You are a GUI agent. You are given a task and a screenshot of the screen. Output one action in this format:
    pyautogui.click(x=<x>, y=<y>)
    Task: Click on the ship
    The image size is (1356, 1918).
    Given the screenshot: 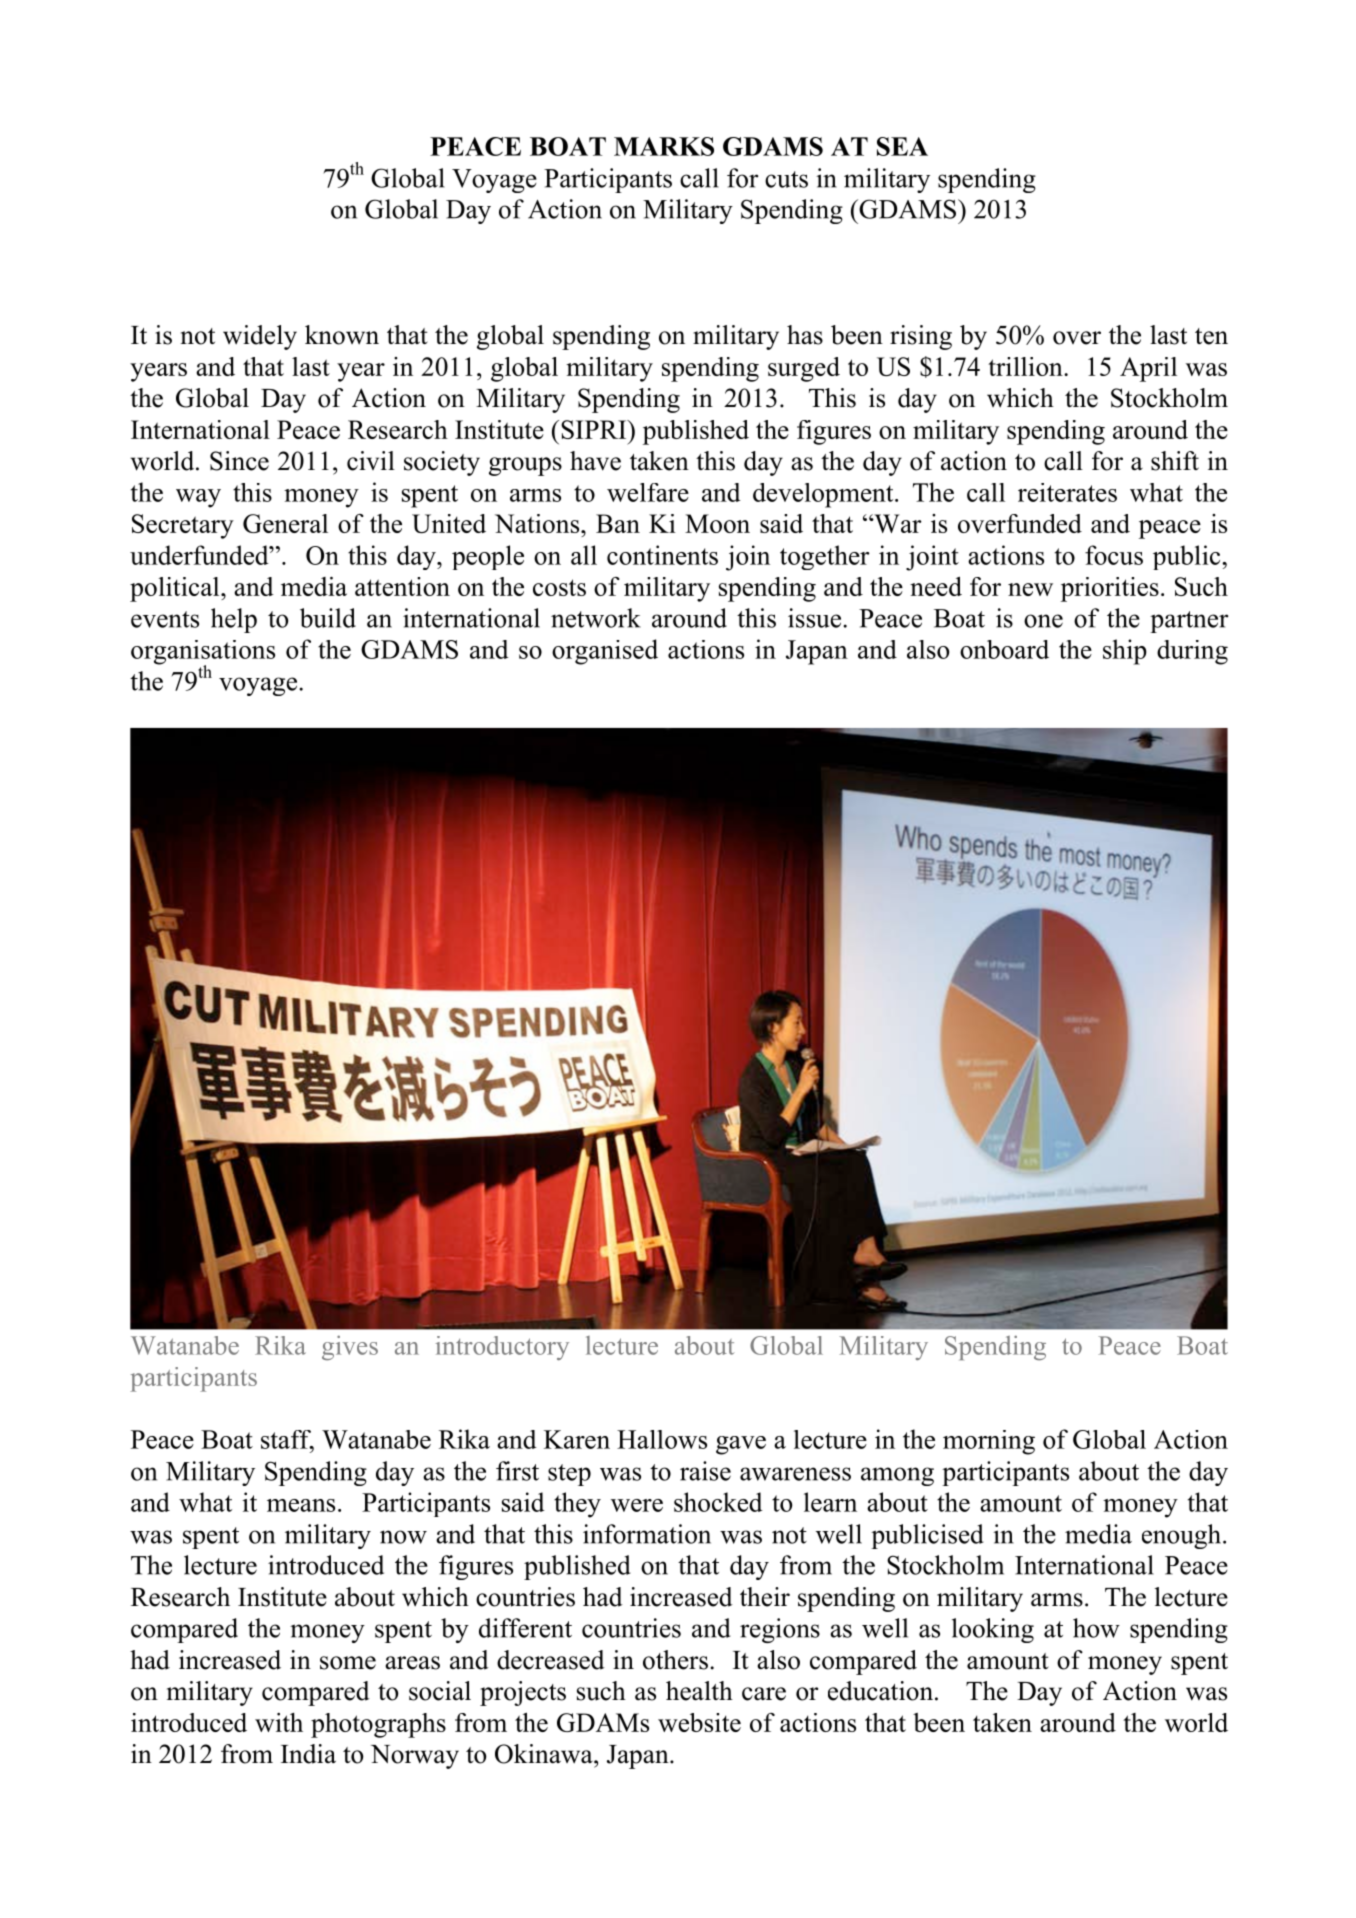 What is the action you would take?
    pyautogui.click(x=1125, y=652)
